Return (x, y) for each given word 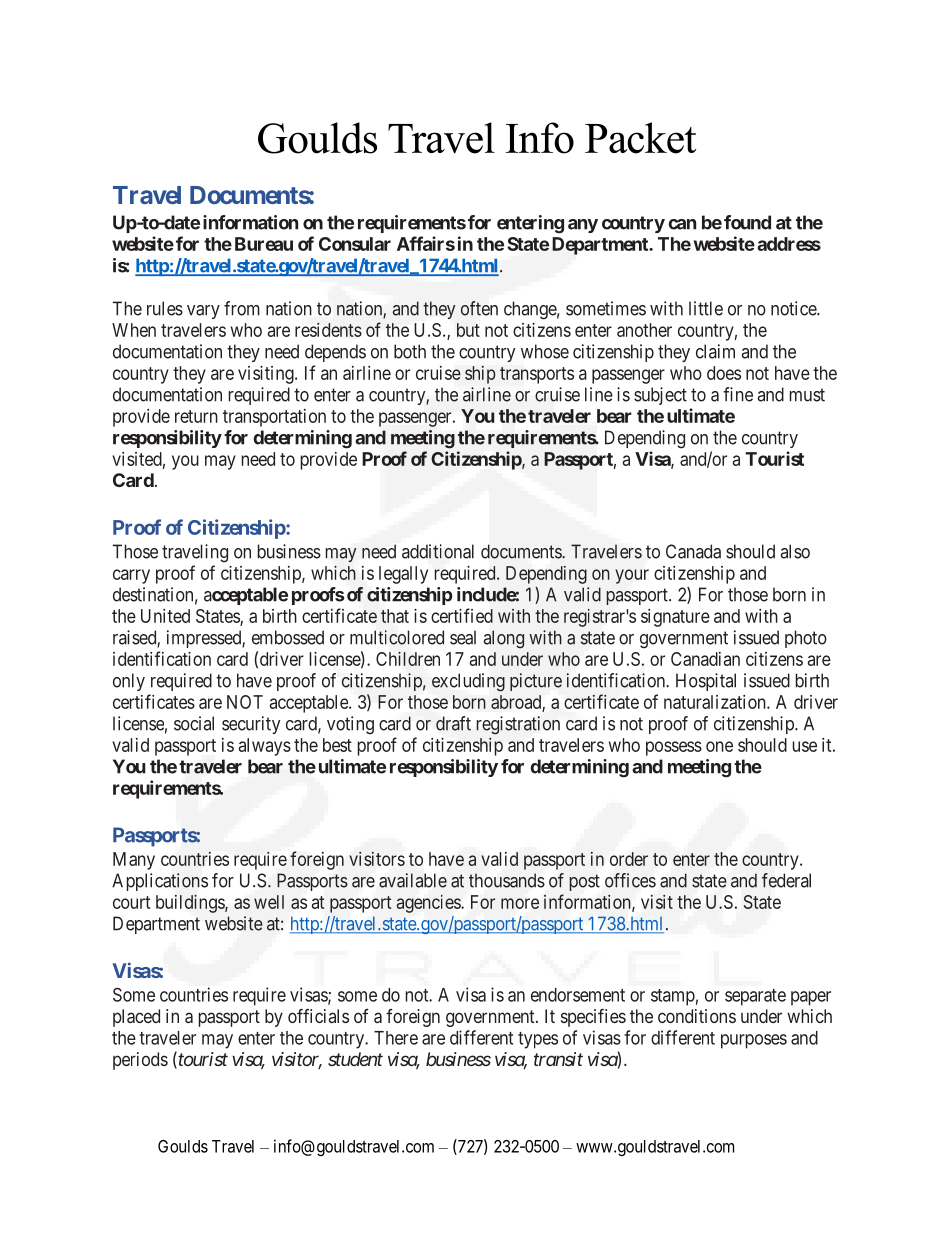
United (165, 616)
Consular (355, 244)
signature (675, 618)
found (747, 222)
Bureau (264, 244)
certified (462, 615)
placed (136, 1018)
